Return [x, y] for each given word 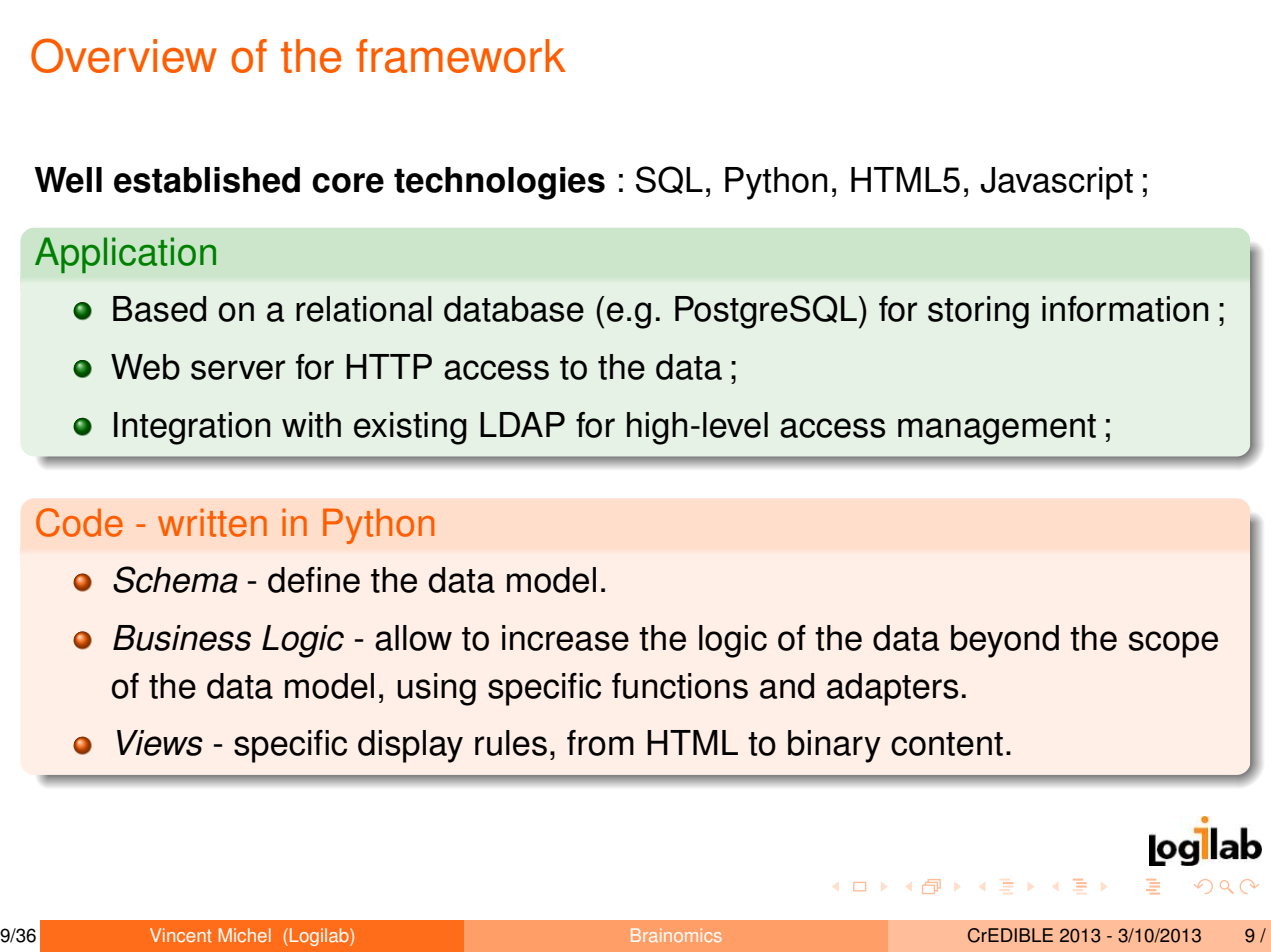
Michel [245, 935]
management [997, 429]
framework [461, 56]
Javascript [1056, 183]
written [212, 522]
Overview [124, 55]
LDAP [522, 424]
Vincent [181, 935]
